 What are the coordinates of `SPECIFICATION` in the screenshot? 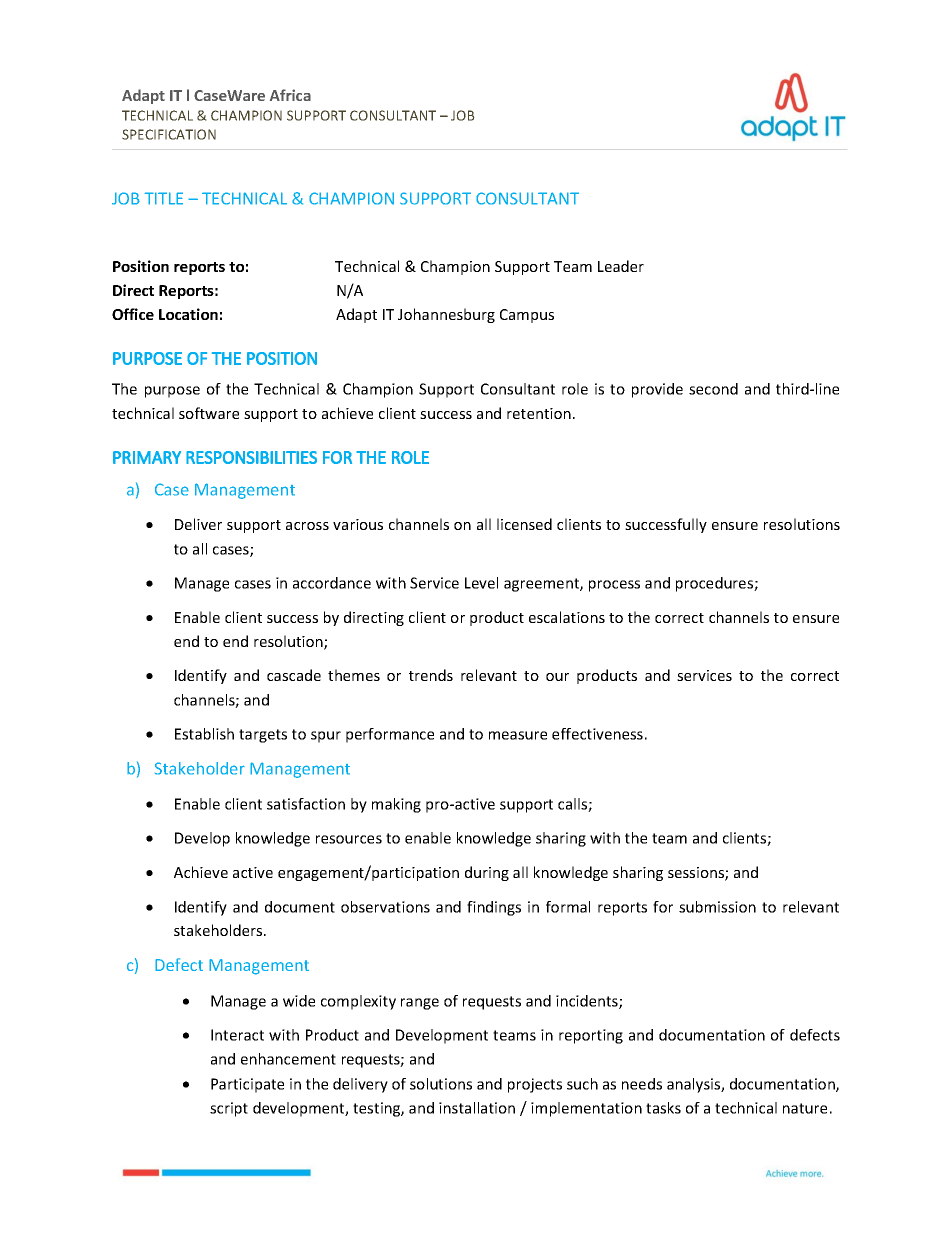 It's located at (169, 134).
